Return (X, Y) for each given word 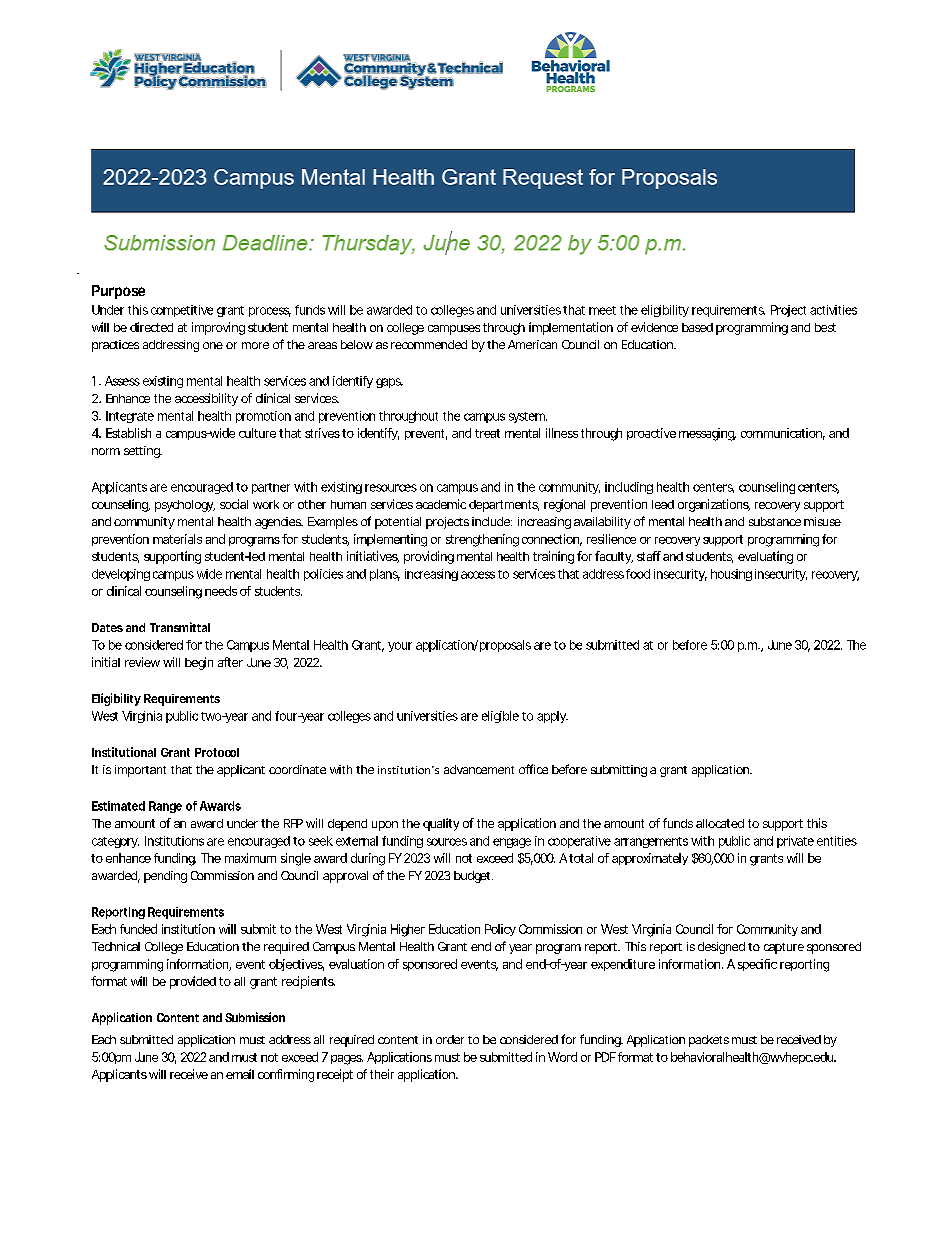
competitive (182, 311)
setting (143, 452)
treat (487, 433)
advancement (479, 769)
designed (721, 948)
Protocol (217, 752)
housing (731, 575)
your (400, 647)
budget (473, 877)
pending (165, 877)
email (240, 1074)
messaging (707, 434)
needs (221, 591)
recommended (429, 344)
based (697, 327)
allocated (720, 823)
